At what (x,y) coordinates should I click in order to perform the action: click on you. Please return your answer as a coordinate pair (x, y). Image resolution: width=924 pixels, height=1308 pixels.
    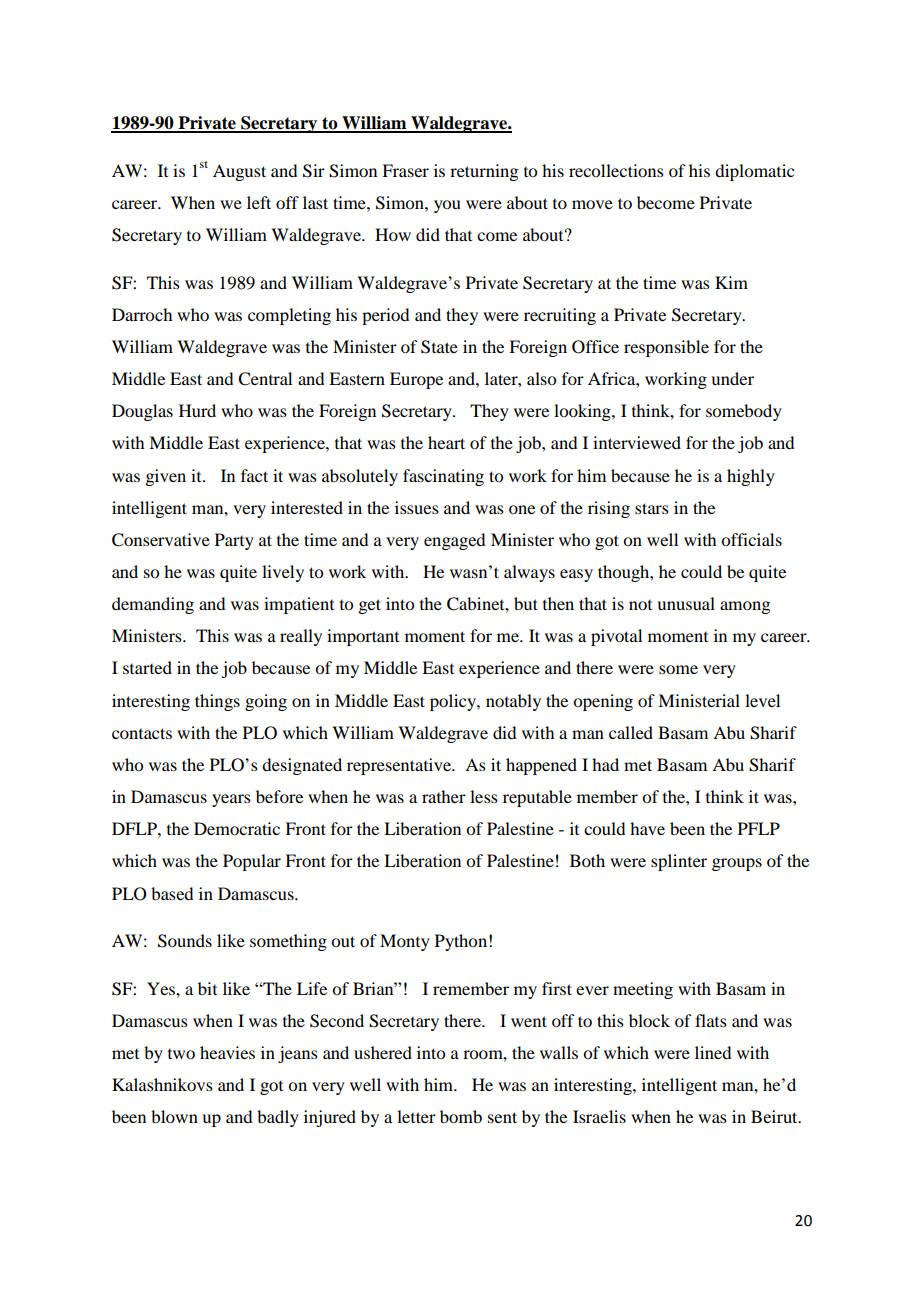
    Looking at the image, I should click on (447, 206).
